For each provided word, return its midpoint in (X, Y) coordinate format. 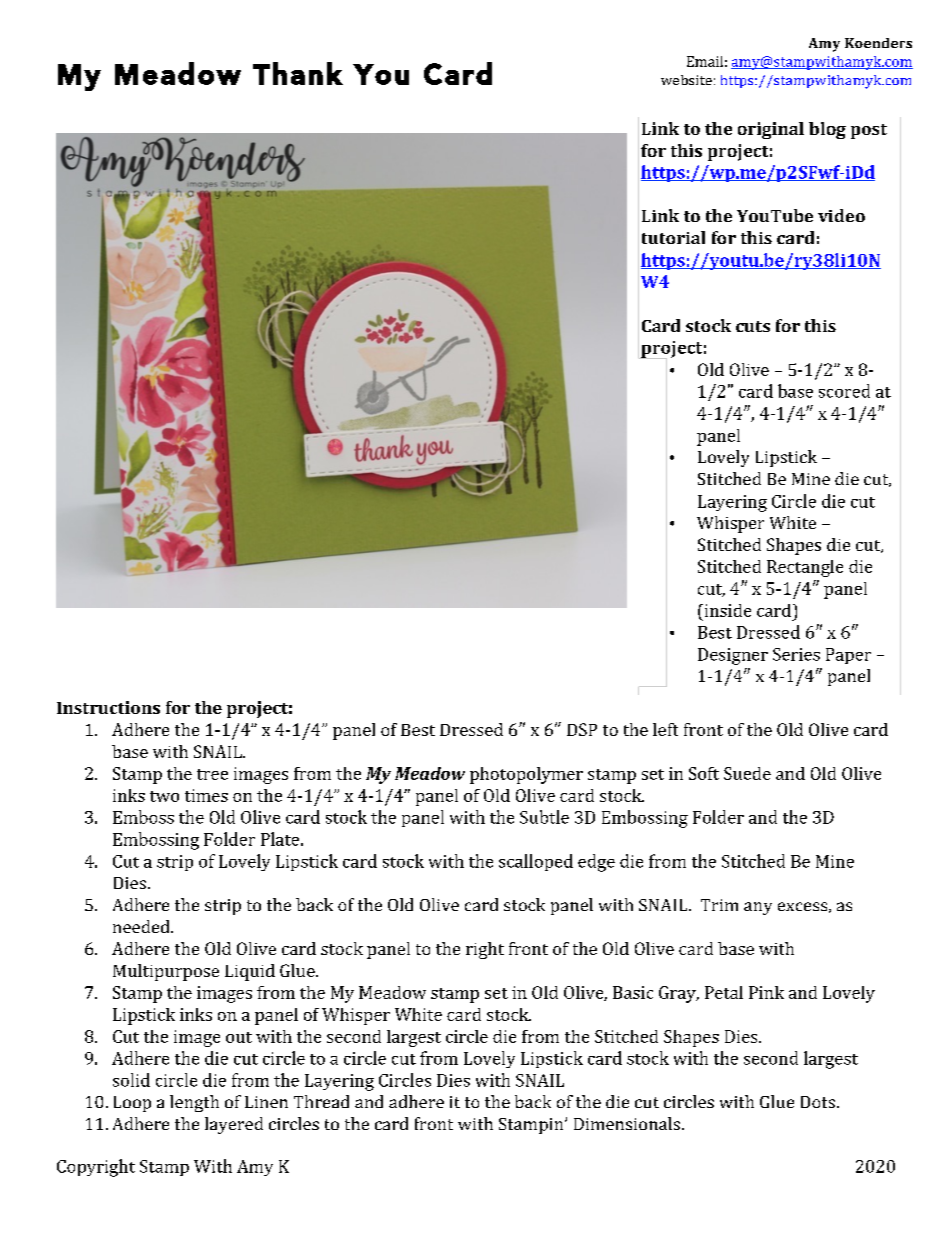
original (771, 130)
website (686, 80)
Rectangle (805, 568)
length (194, 1103)
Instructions (108, 707)
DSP (582, 729)
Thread (321, 1101)
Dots (818, 1102)
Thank (298, 73)
